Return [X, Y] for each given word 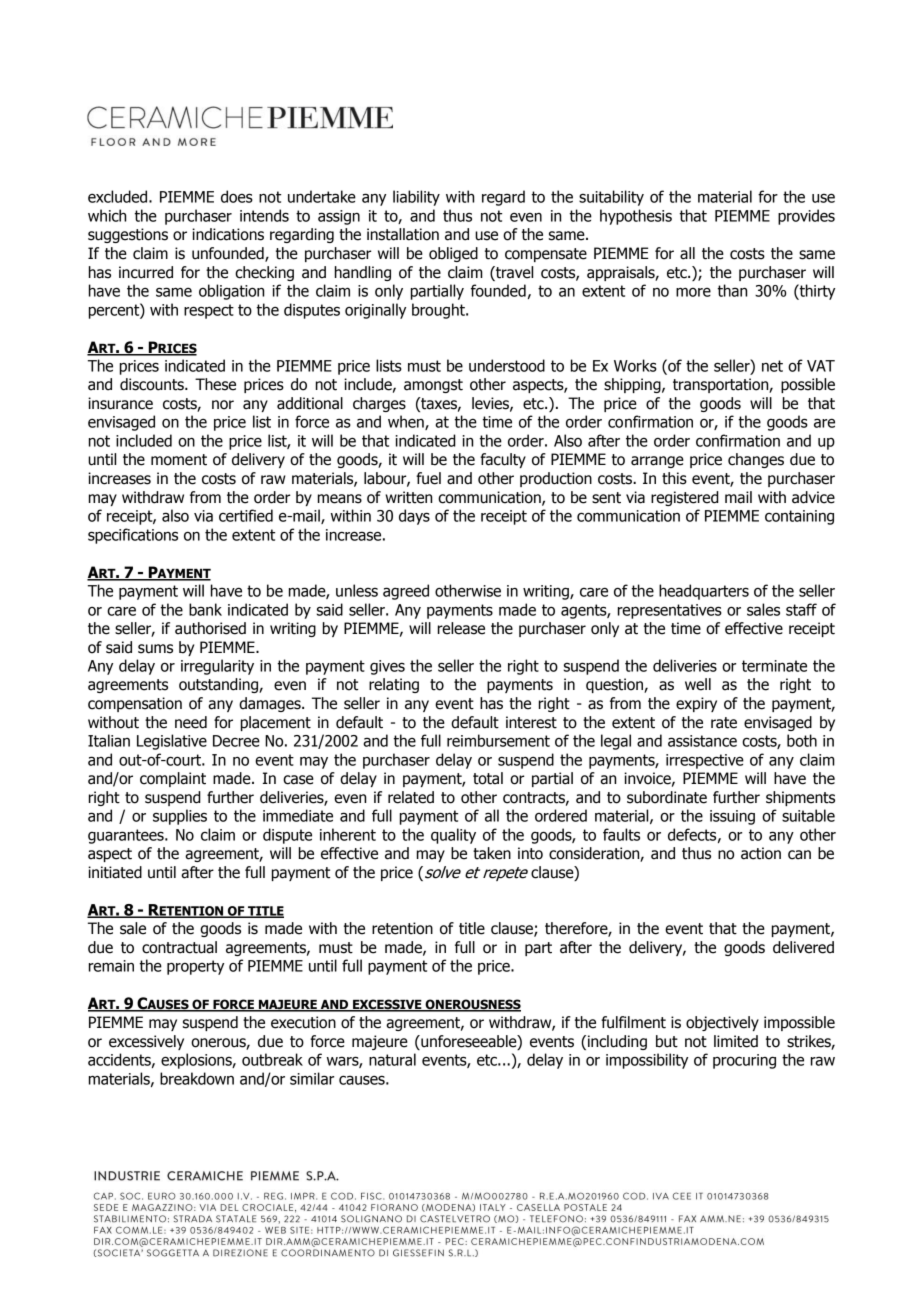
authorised [210, 628]
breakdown [197, 1078]
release [461, 628]
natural [392, 1059]
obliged [453, 254]
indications [228, 234]
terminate [774, 666]
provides [806, 217]
